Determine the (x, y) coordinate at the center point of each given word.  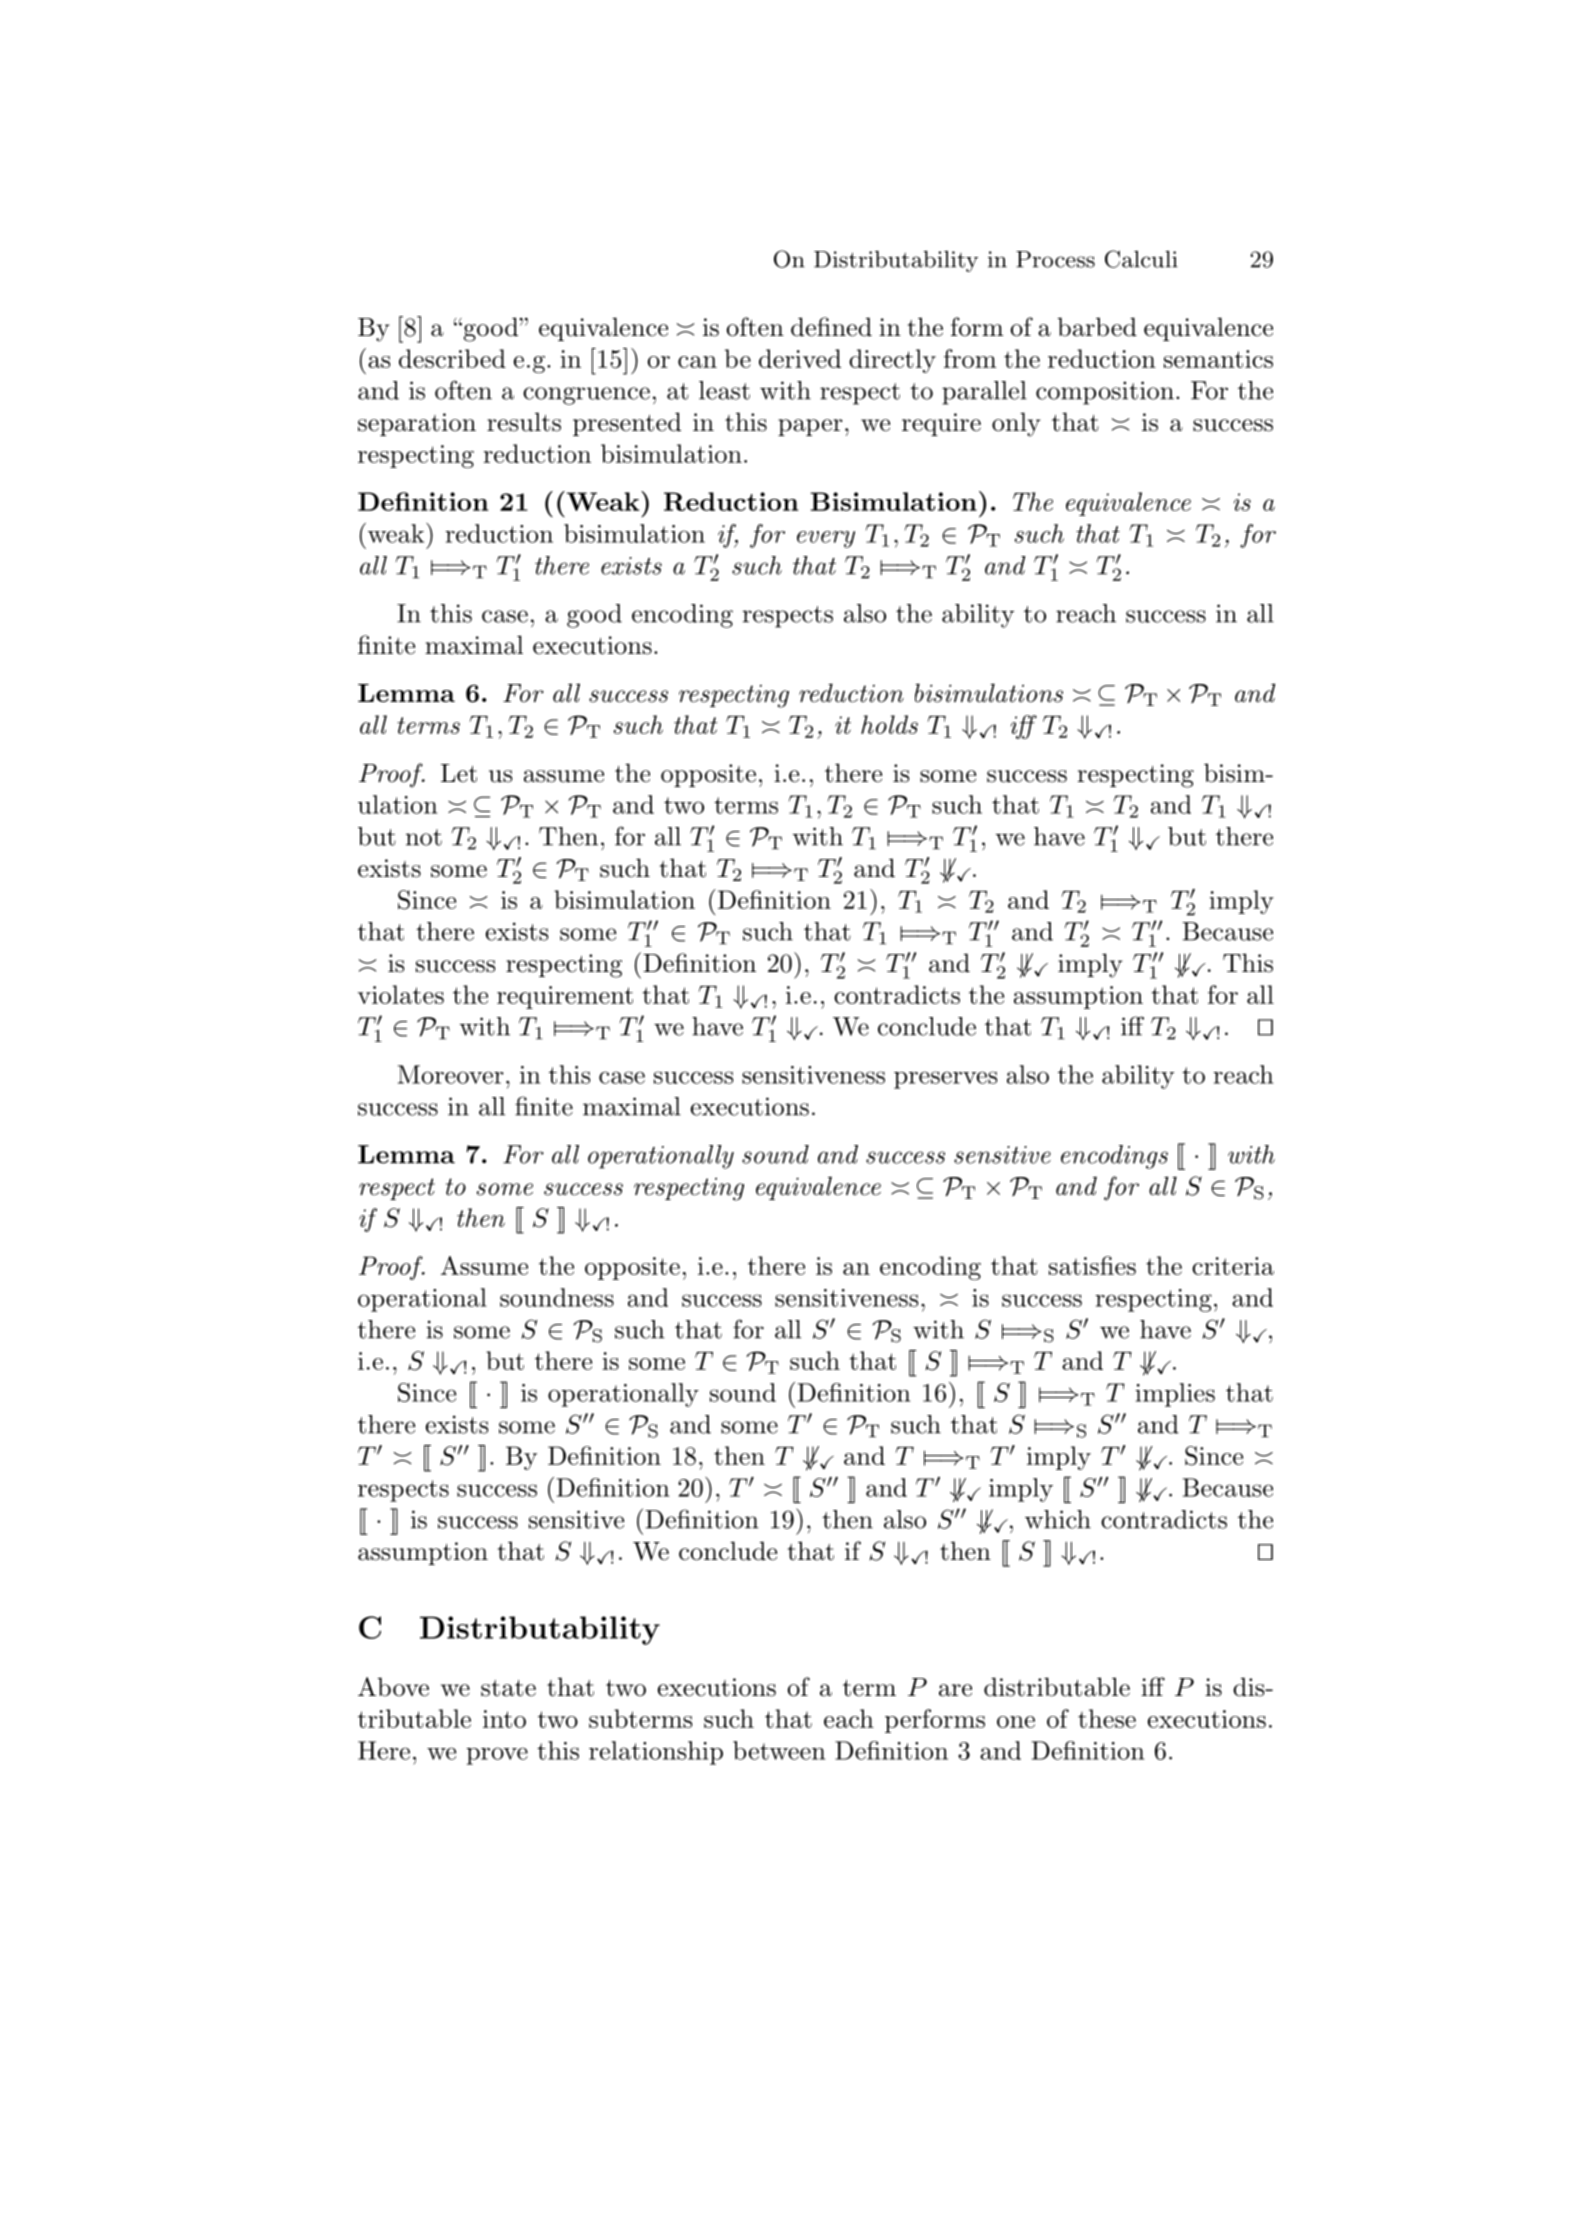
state (508, 1688)
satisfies (1092, 1265)
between (779, 1750)
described (452, 358)
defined (831, 327)
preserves (945, 1080)
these (1107, 1718)
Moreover (451, 1074)
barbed (1097, 327)
